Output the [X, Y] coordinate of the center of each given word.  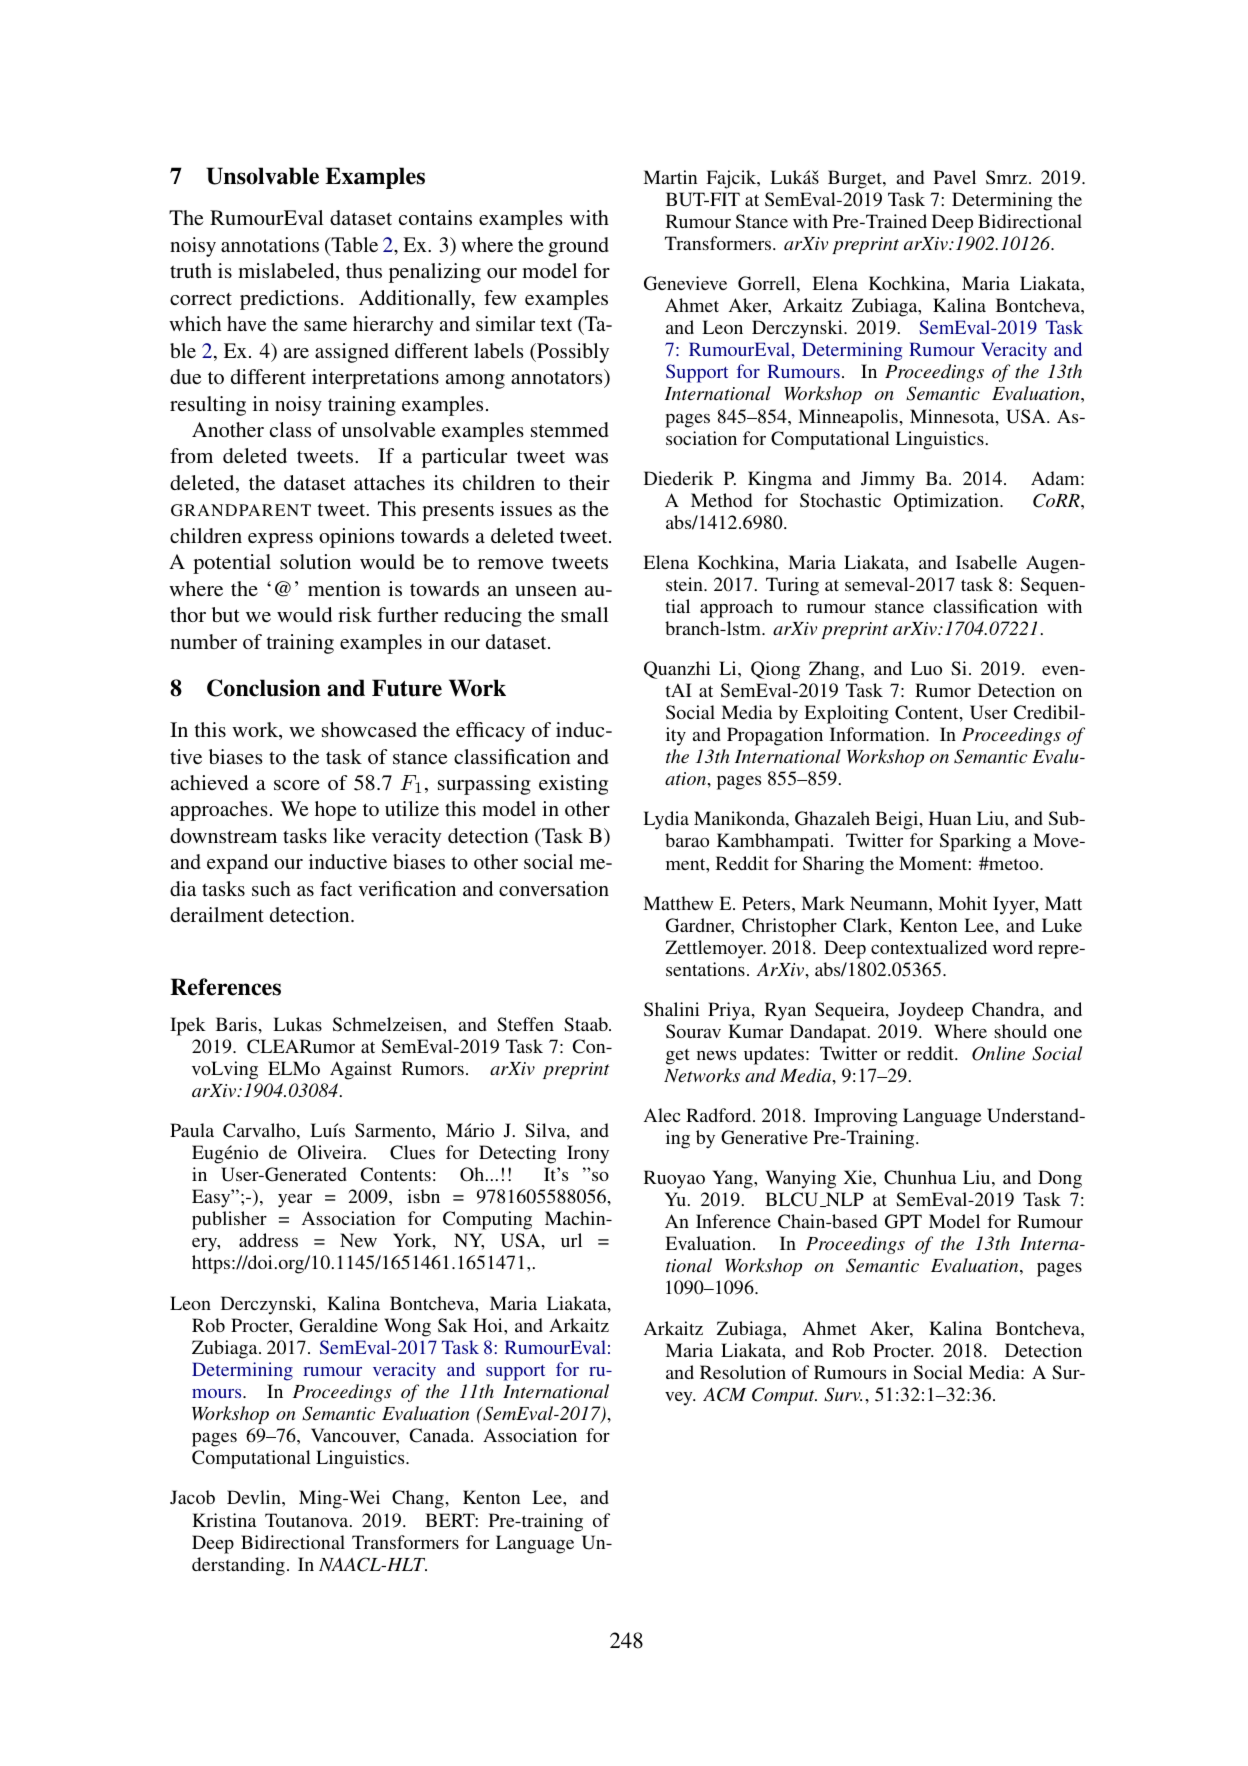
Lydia [666, 820]
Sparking [975, 842]
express [280, 540]
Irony [588, 1154]
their [589, 482]
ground [578, 247]
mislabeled [287, 272]
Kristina [224, 1520]
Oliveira [331, 1152]
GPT [903, 1221]
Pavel [955, 177]
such [271, 888]
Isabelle [986, 562]
